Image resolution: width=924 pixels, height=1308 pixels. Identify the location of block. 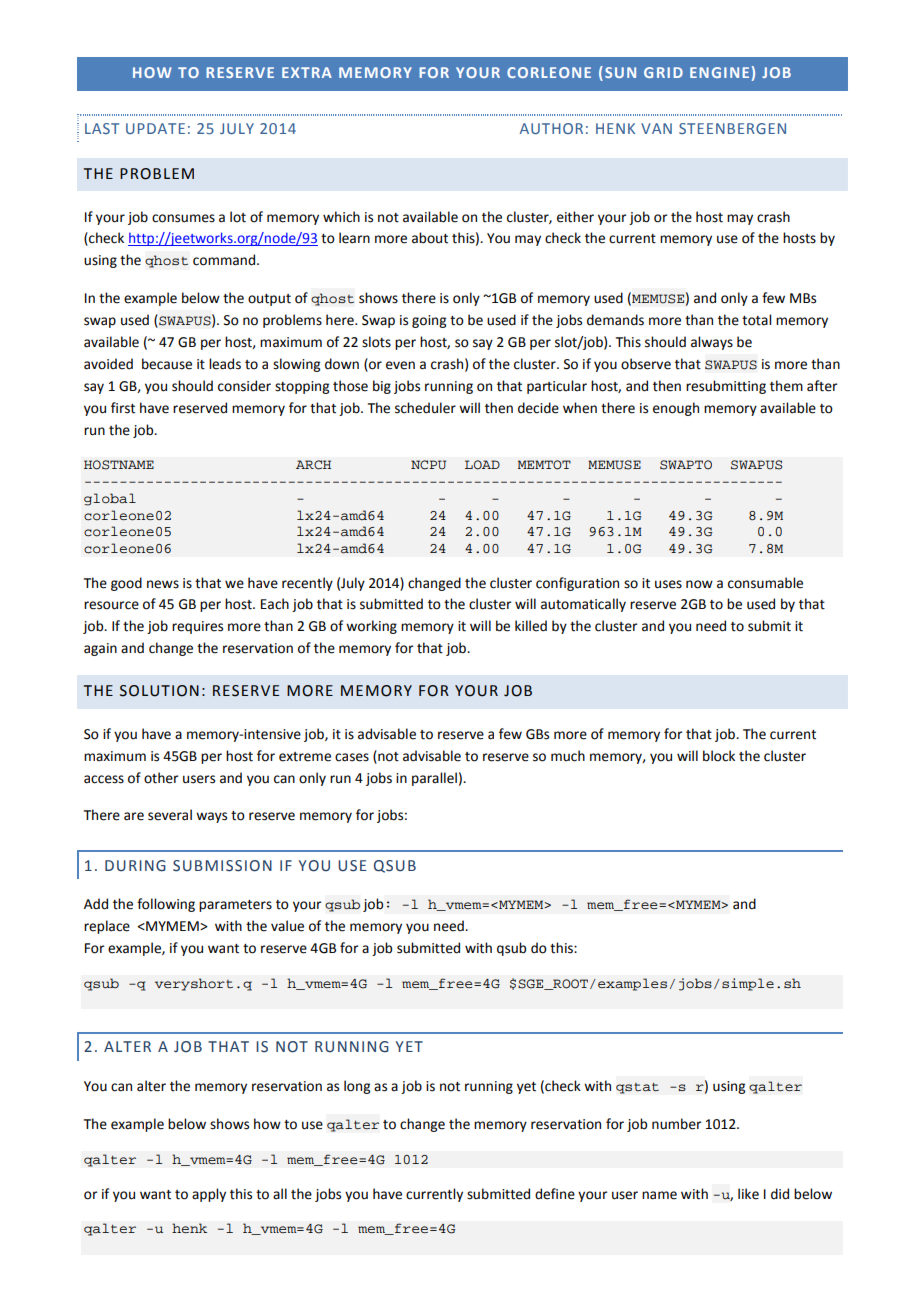
(719, 756).
